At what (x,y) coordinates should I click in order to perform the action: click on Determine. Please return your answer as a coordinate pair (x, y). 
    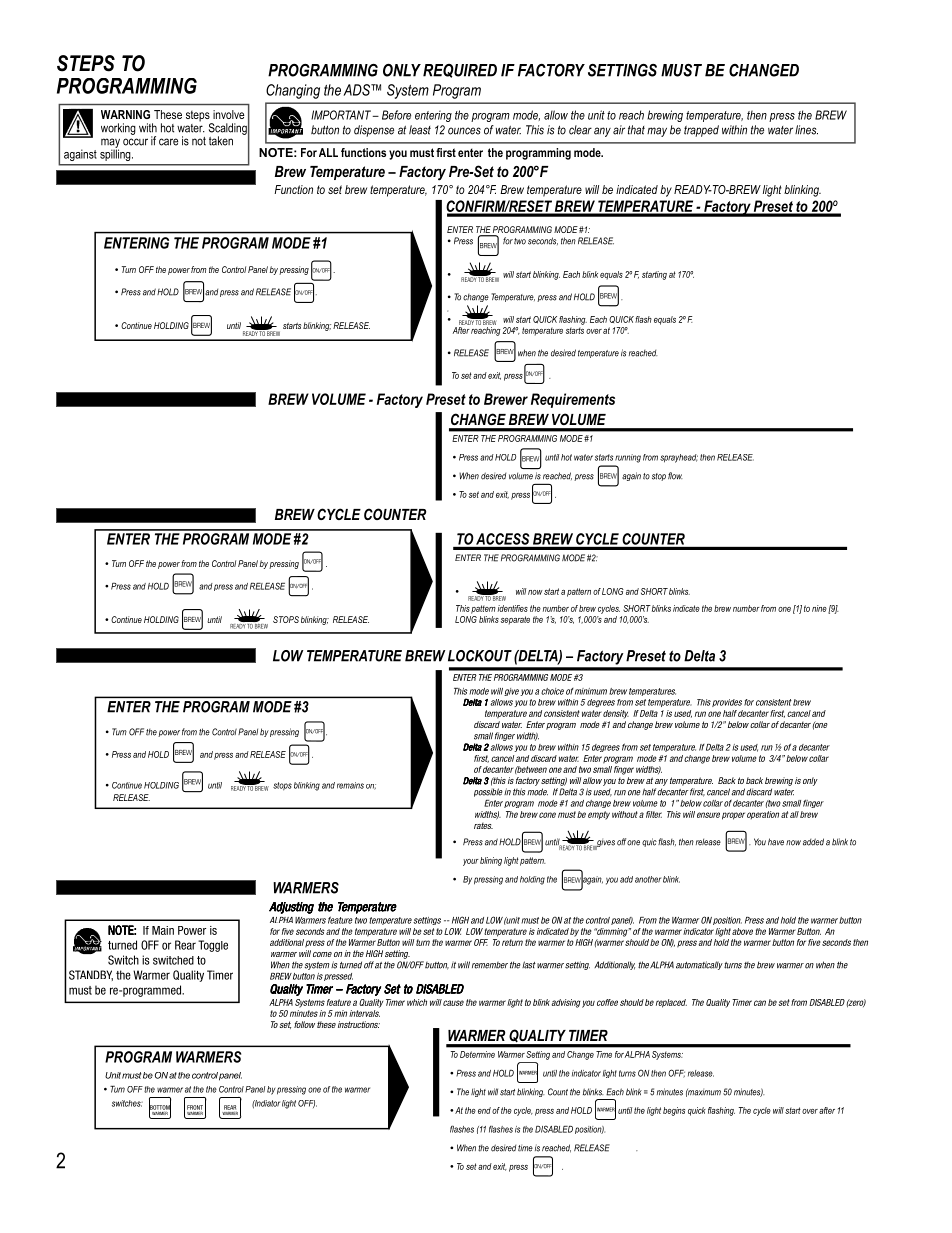
    Looking at the image, I should click on (477, 1054).
